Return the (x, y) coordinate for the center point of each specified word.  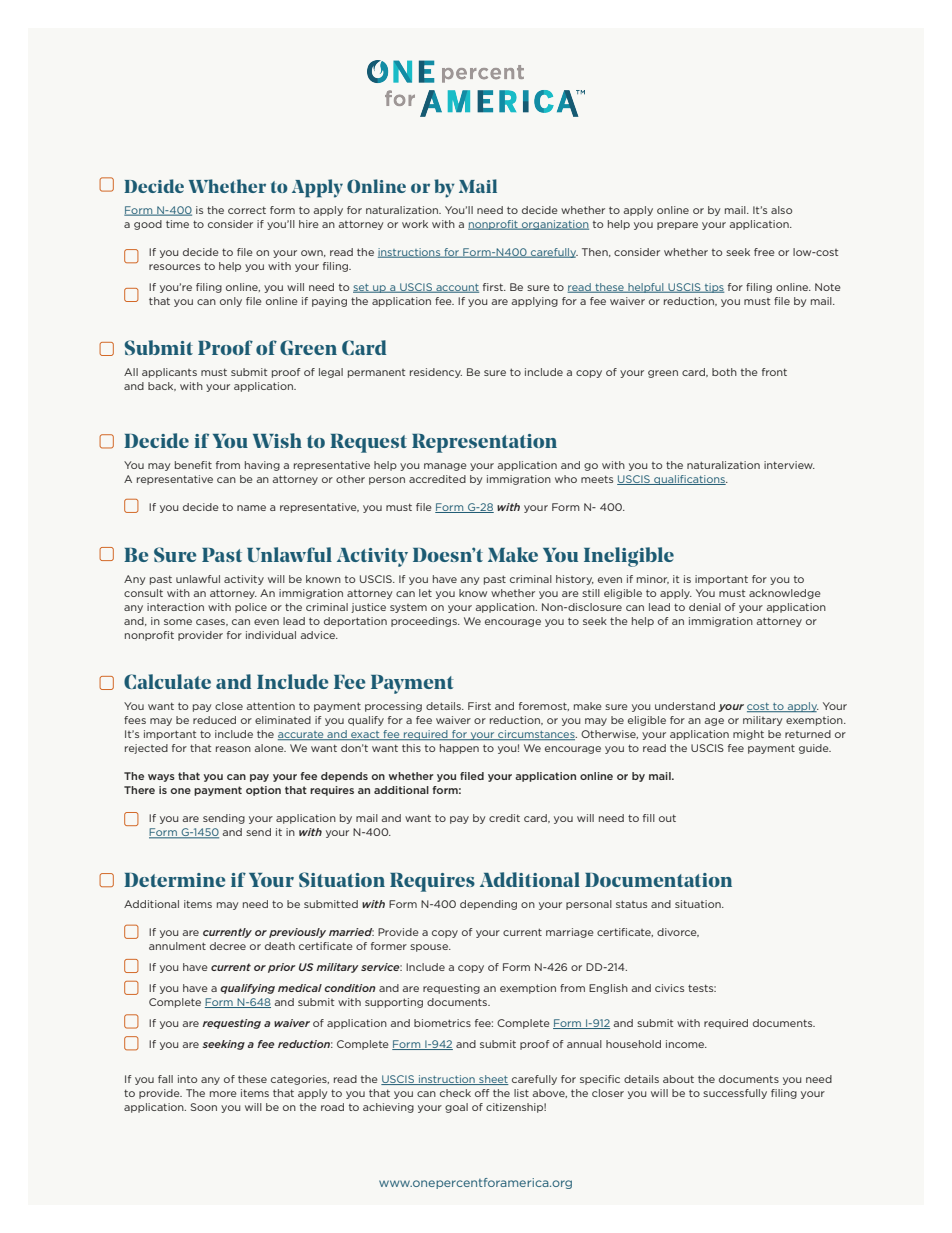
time (177, 224)
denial (705, 607)
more (223, 1094)
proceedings (425, 622)
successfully (735, 1094)
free (764, 252)
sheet (493, 1080)
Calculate (167, 681)
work (415, 224)
